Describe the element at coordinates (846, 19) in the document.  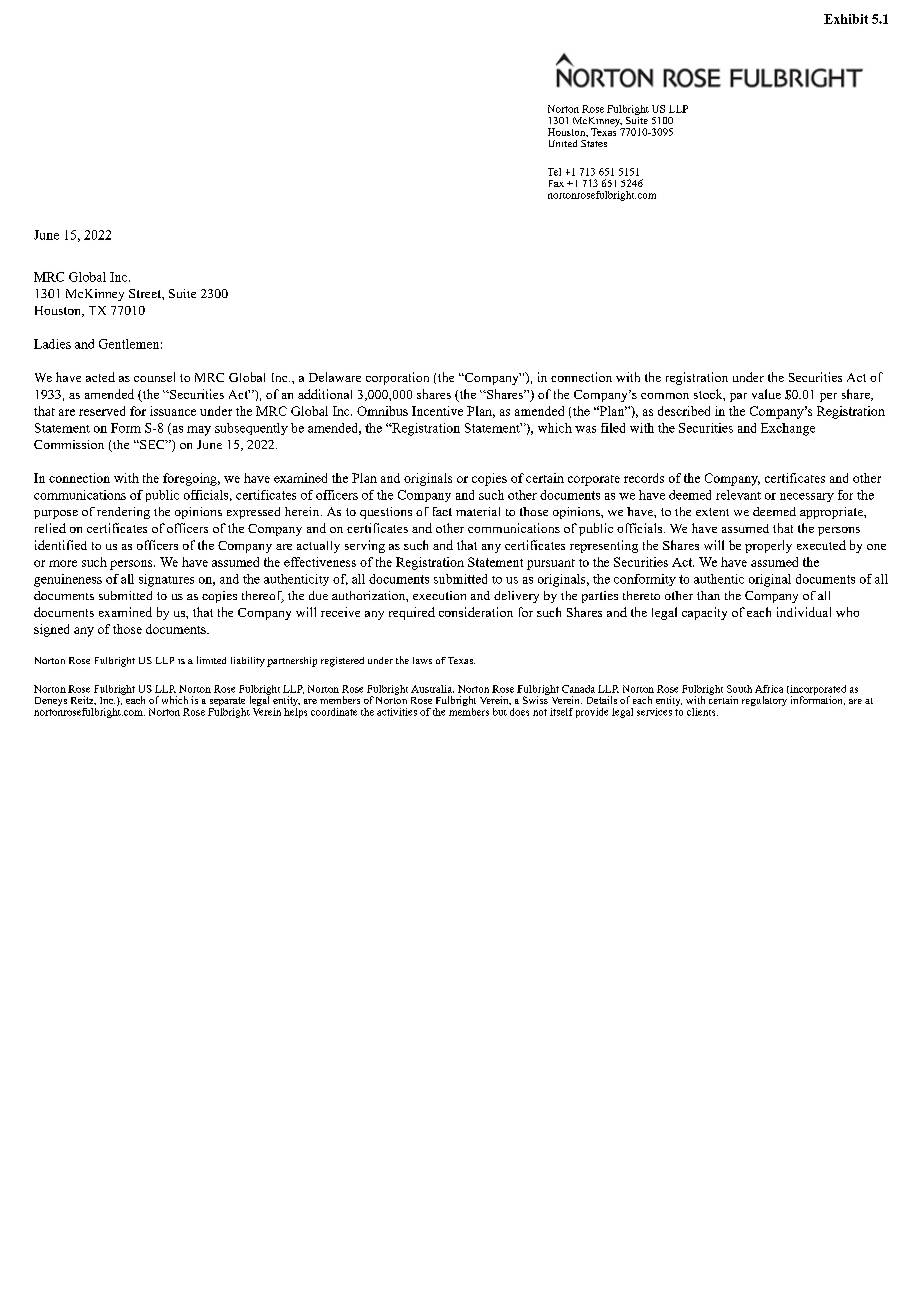
I see `Exhibit` at that location.
